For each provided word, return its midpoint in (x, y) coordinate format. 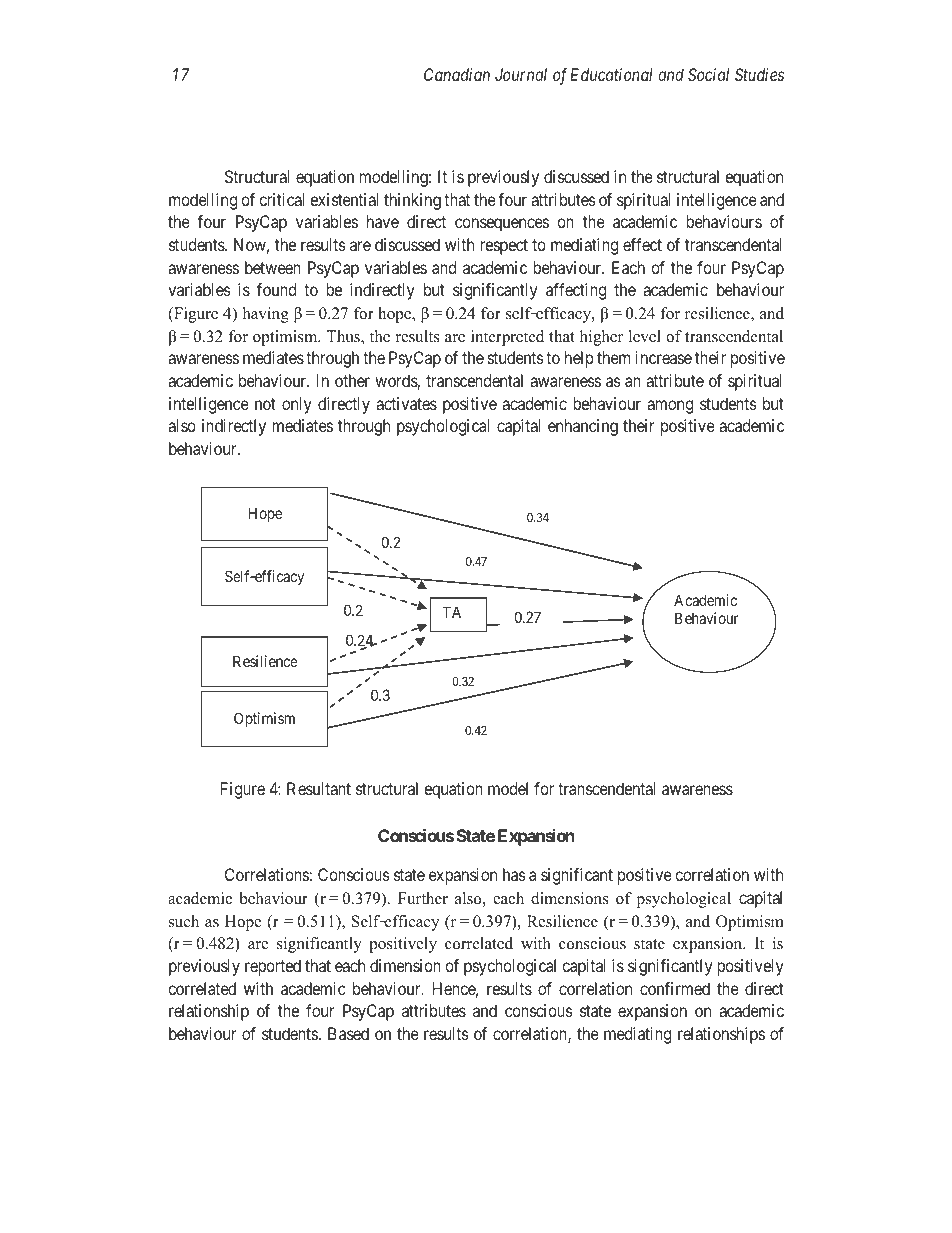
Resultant (319, 788)
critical (282, 199)
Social (708, 74)
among (670, 407)
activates (406, 403)
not (265, 404)
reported (273, 967)
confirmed (675, 988)
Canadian (457, 74)
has (514, 874)
